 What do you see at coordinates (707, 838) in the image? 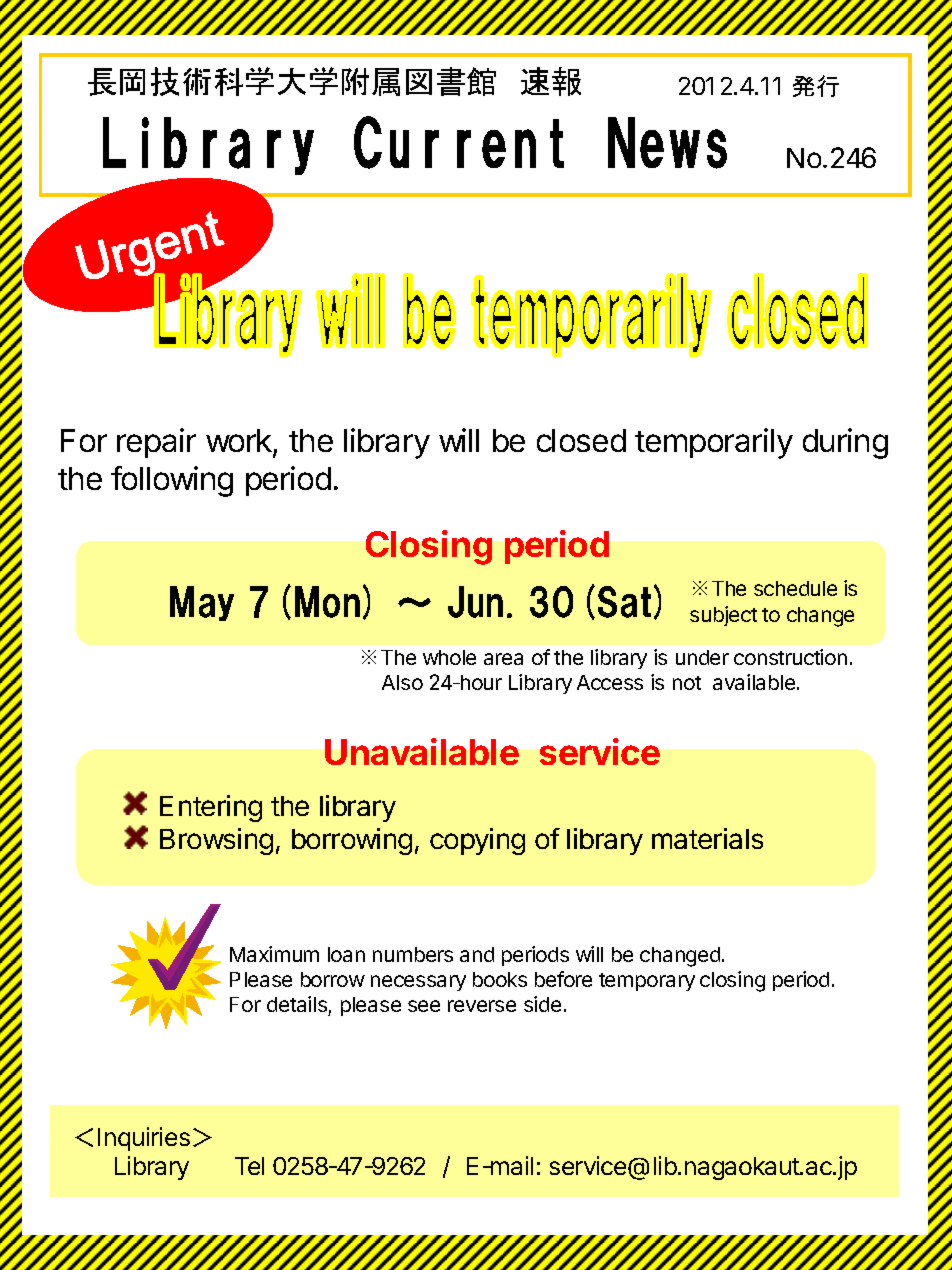
I see `materials` at bounding box center [707, 838].
